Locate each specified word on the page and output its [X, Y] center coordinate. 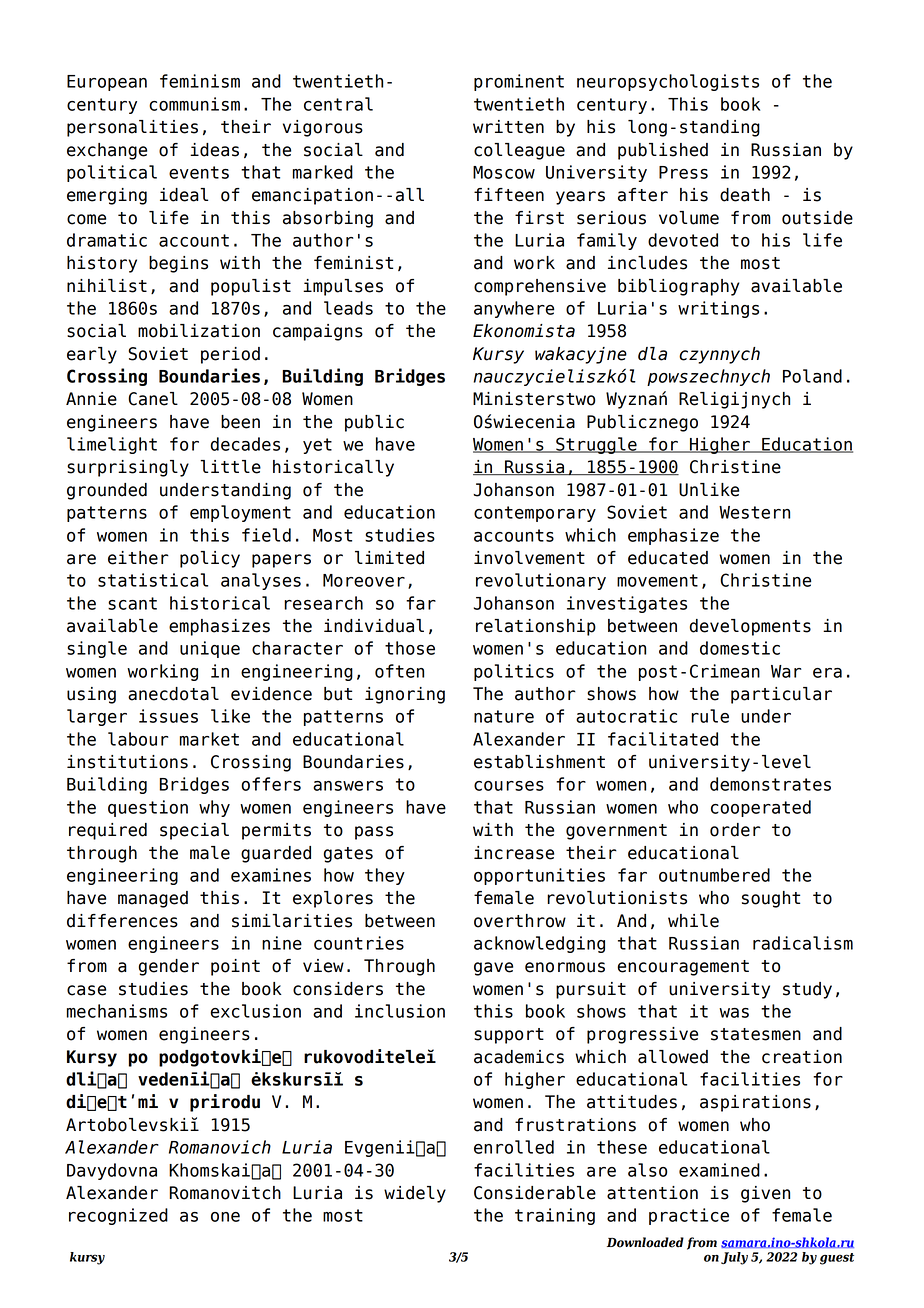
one [225, 1217]
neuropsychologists [668, 82]
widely [415, 1194]
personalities [132, 128]
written [508, 127]
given [765, 1194]
